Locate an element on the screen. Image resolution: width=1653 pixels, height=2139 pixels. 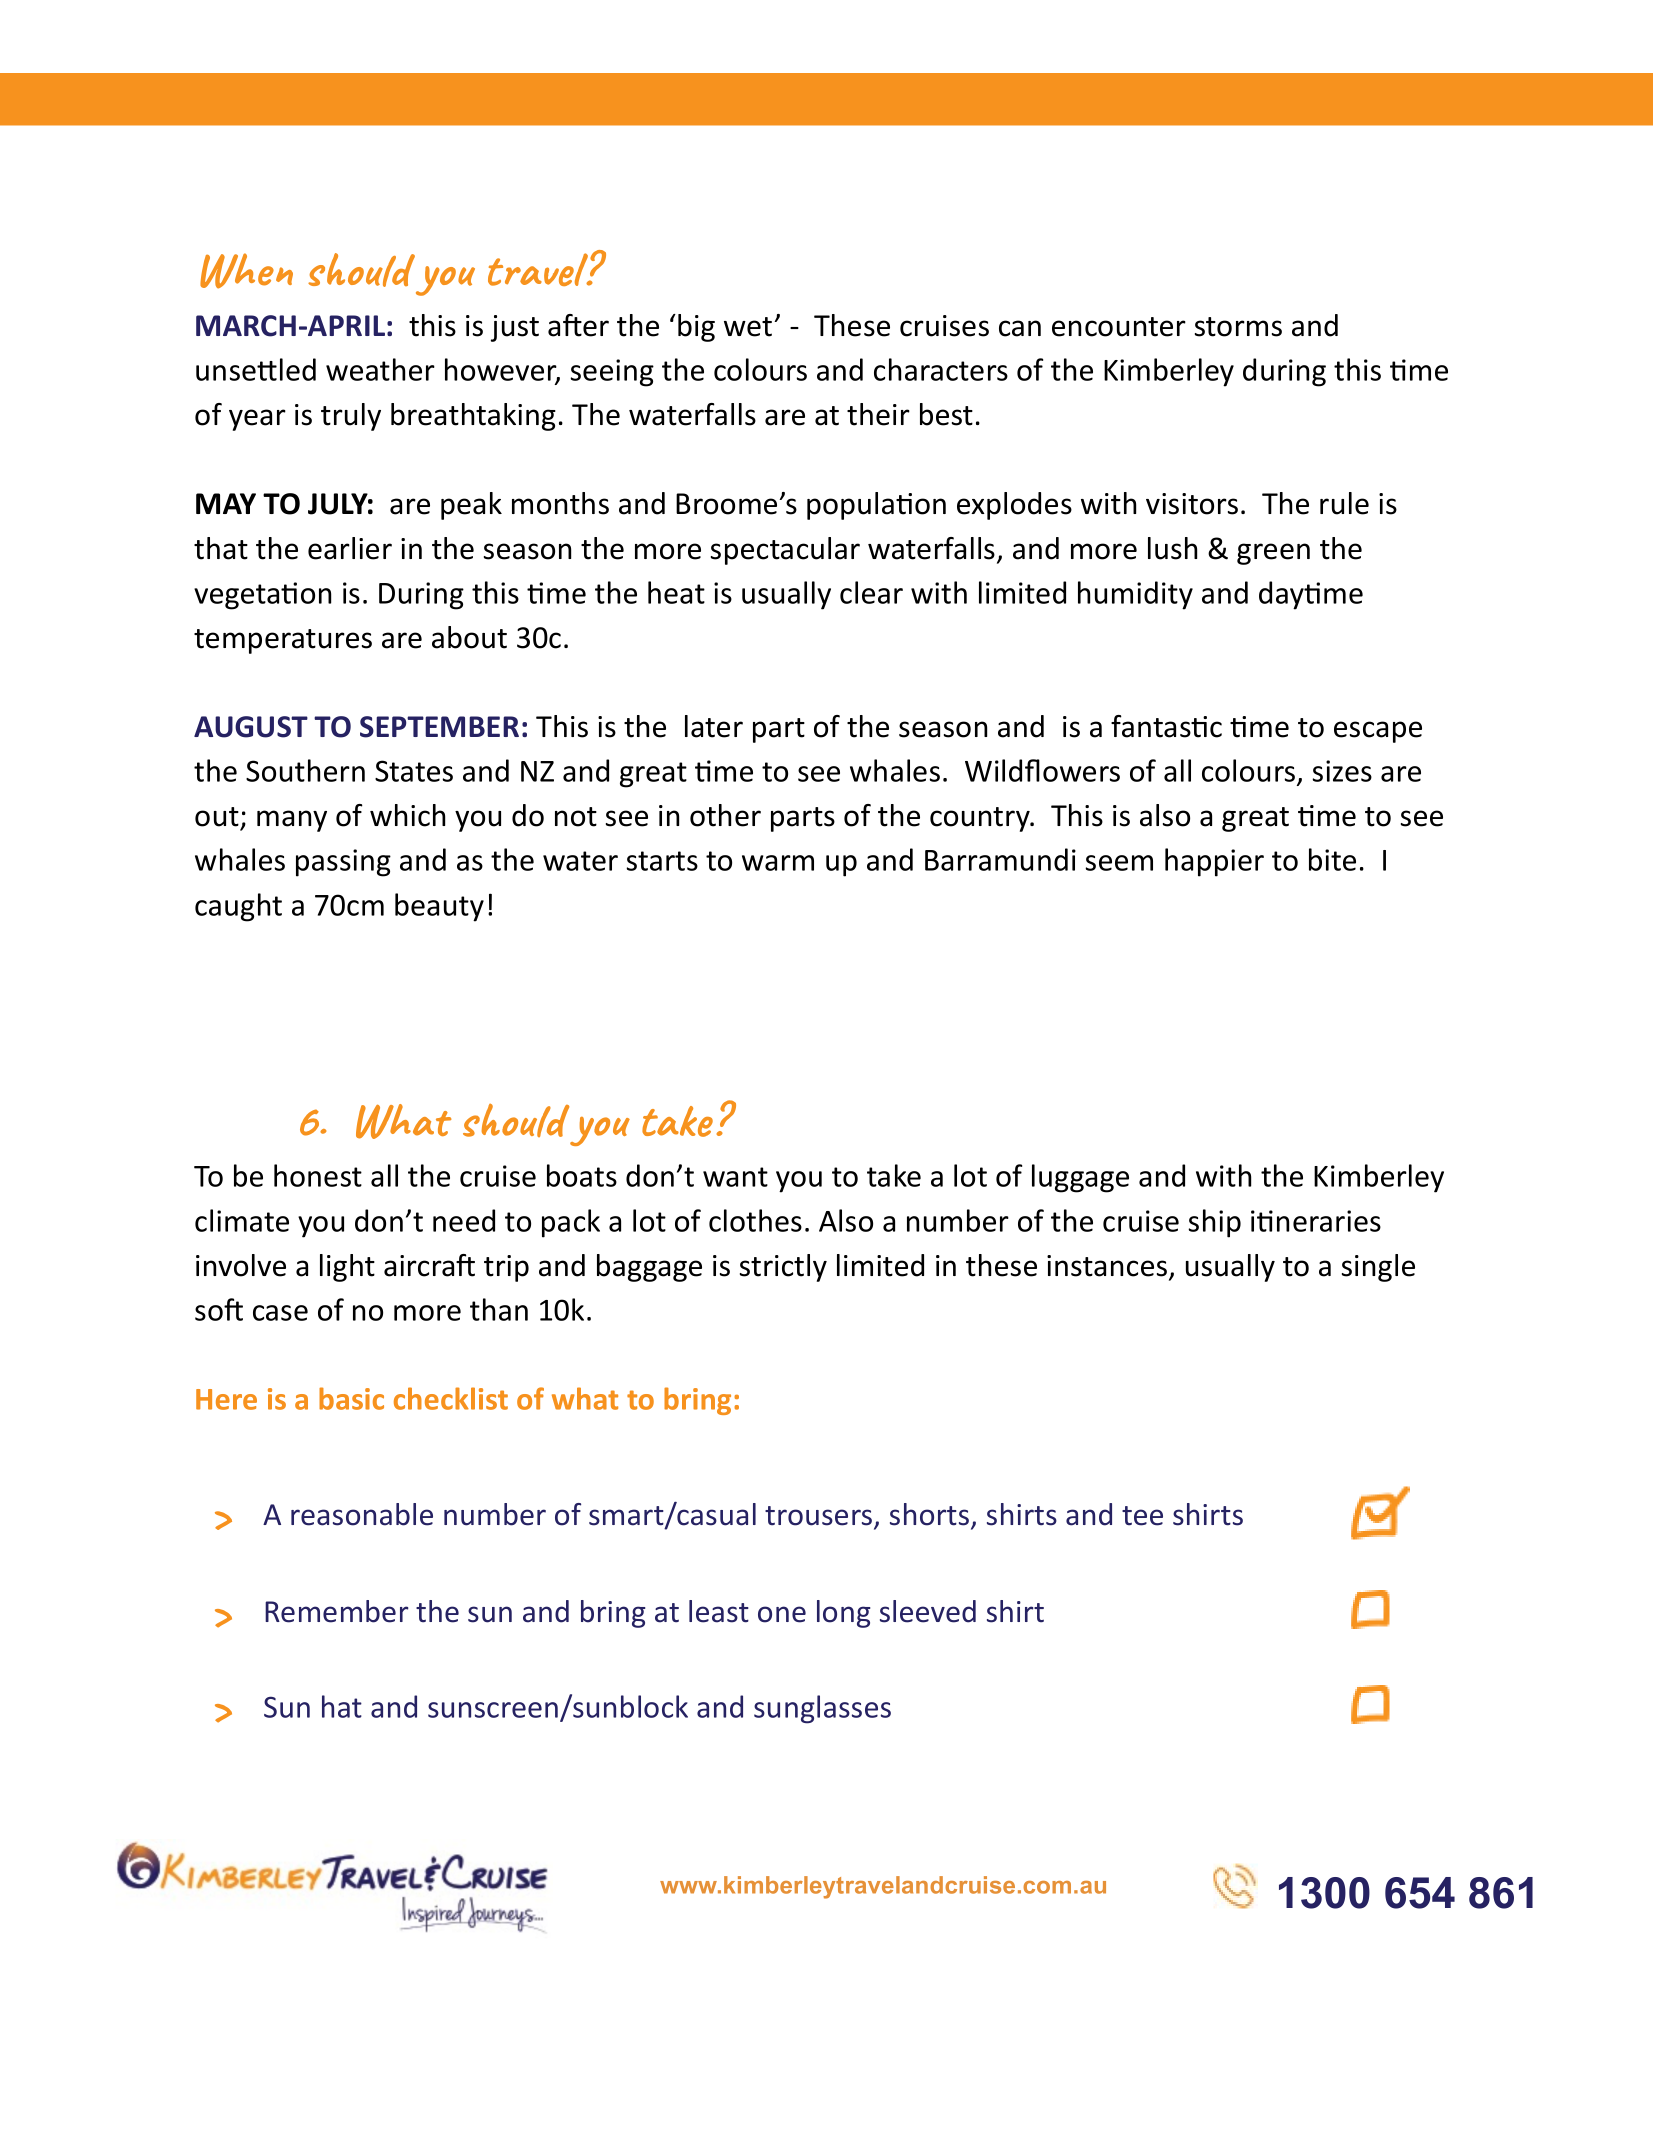
weather is located at coordinates (380, 369).
